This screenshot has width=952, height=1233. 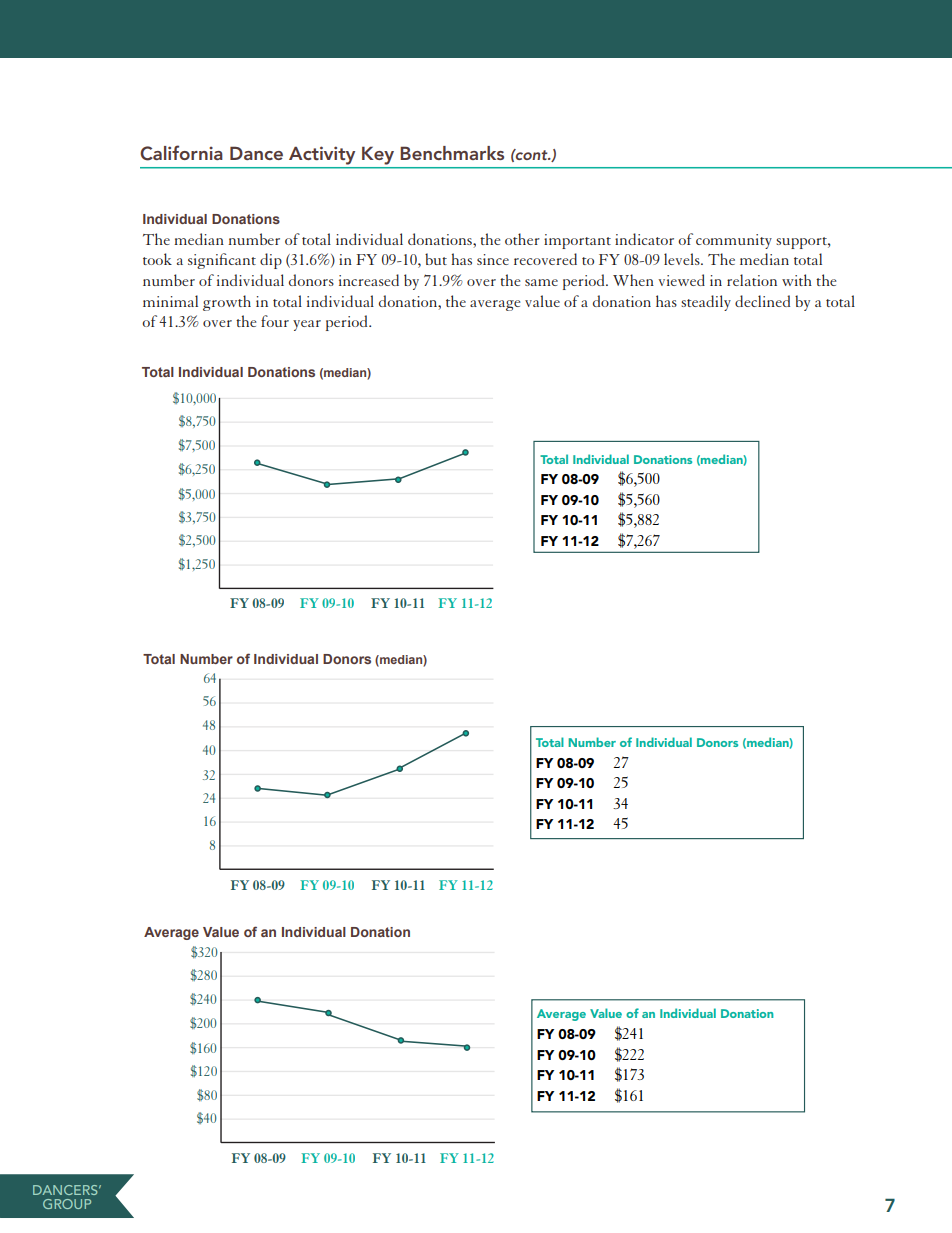 What do you see at coordinates (181, 153) in the screenshot?
I see `California` at bounding box center [181, 153].
